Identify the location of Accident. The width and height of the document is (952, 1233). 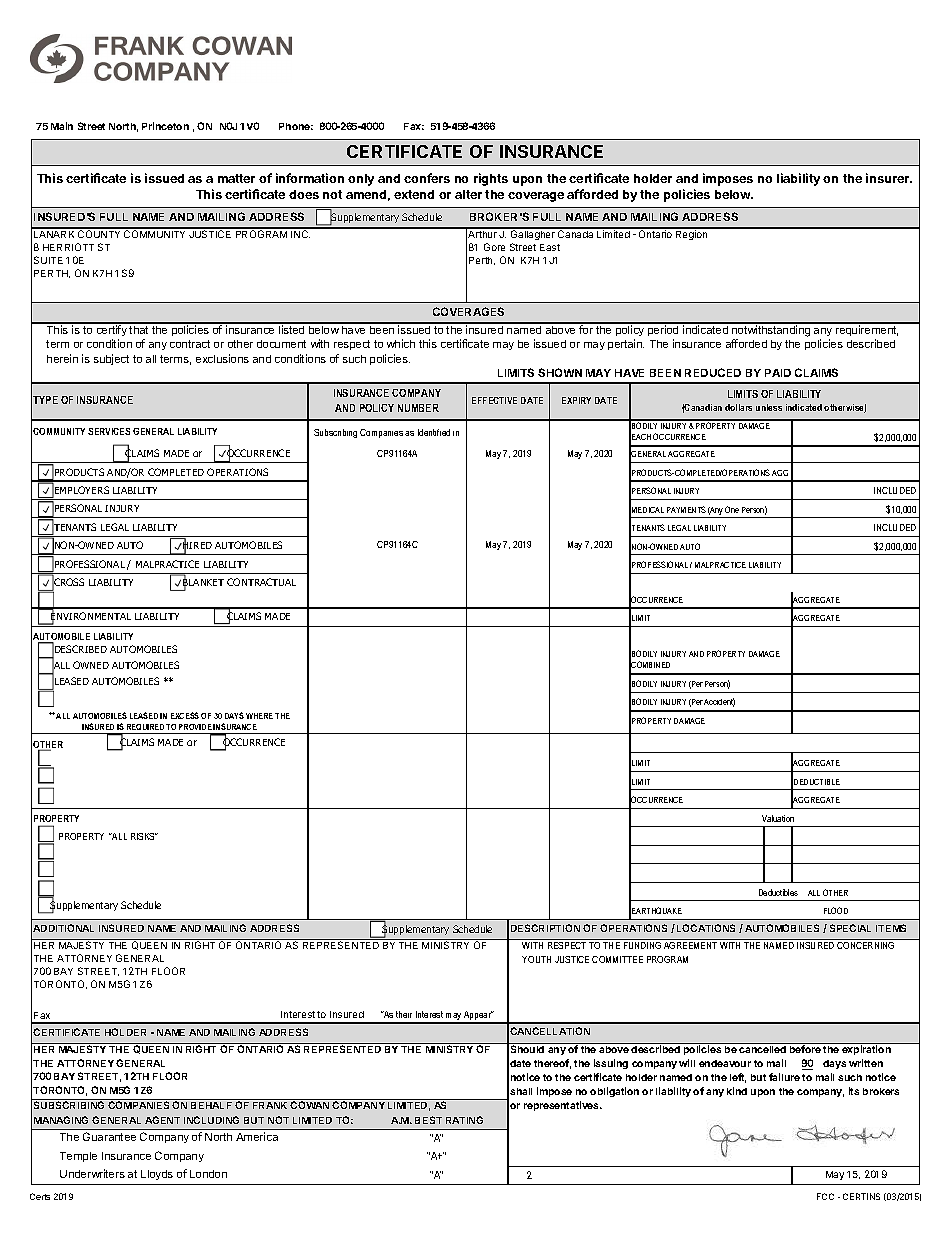
(719, 702).
